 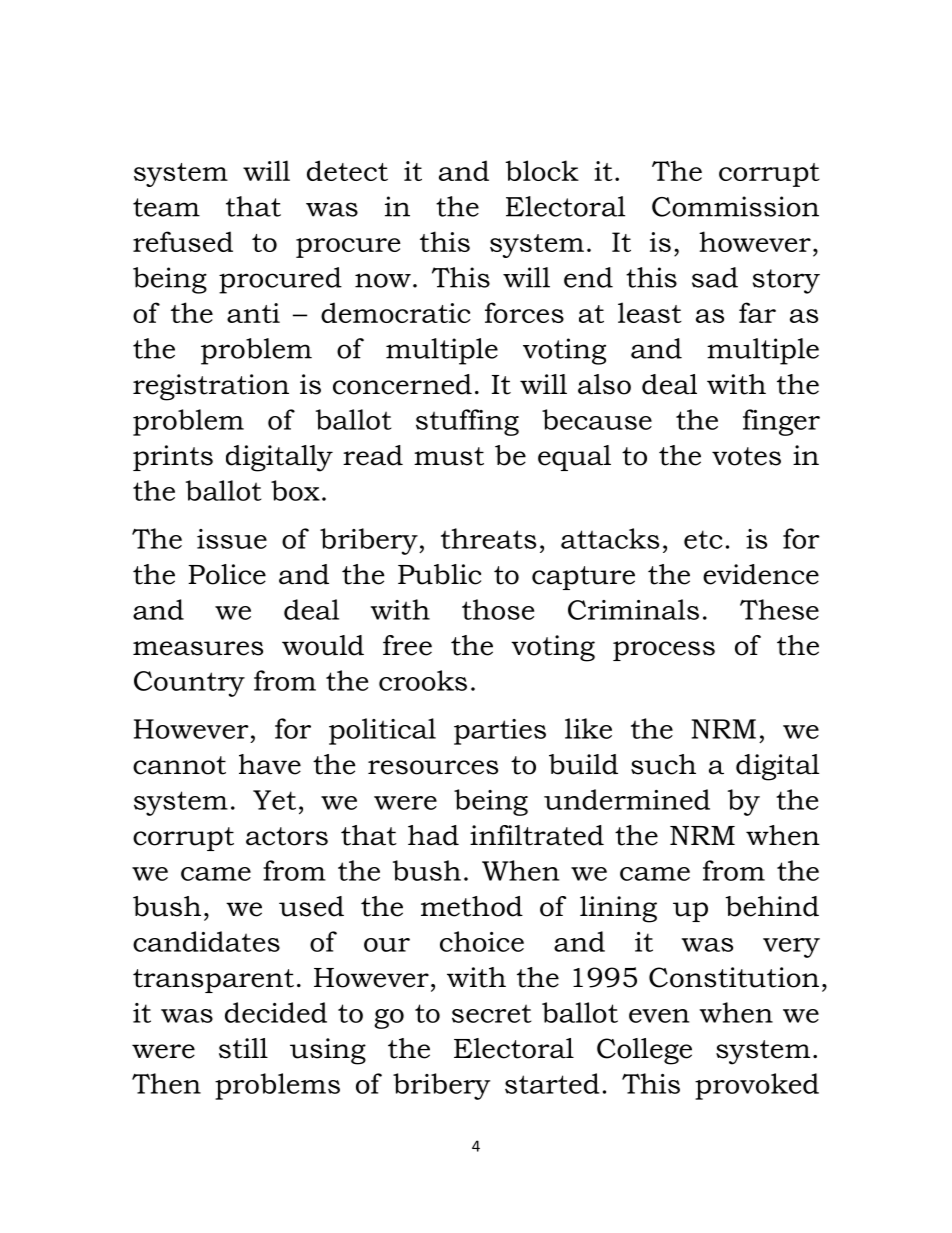 What do you see at coordinates (735, 206) in the page?
I see `Commission` at bounding box center [735, 206].
